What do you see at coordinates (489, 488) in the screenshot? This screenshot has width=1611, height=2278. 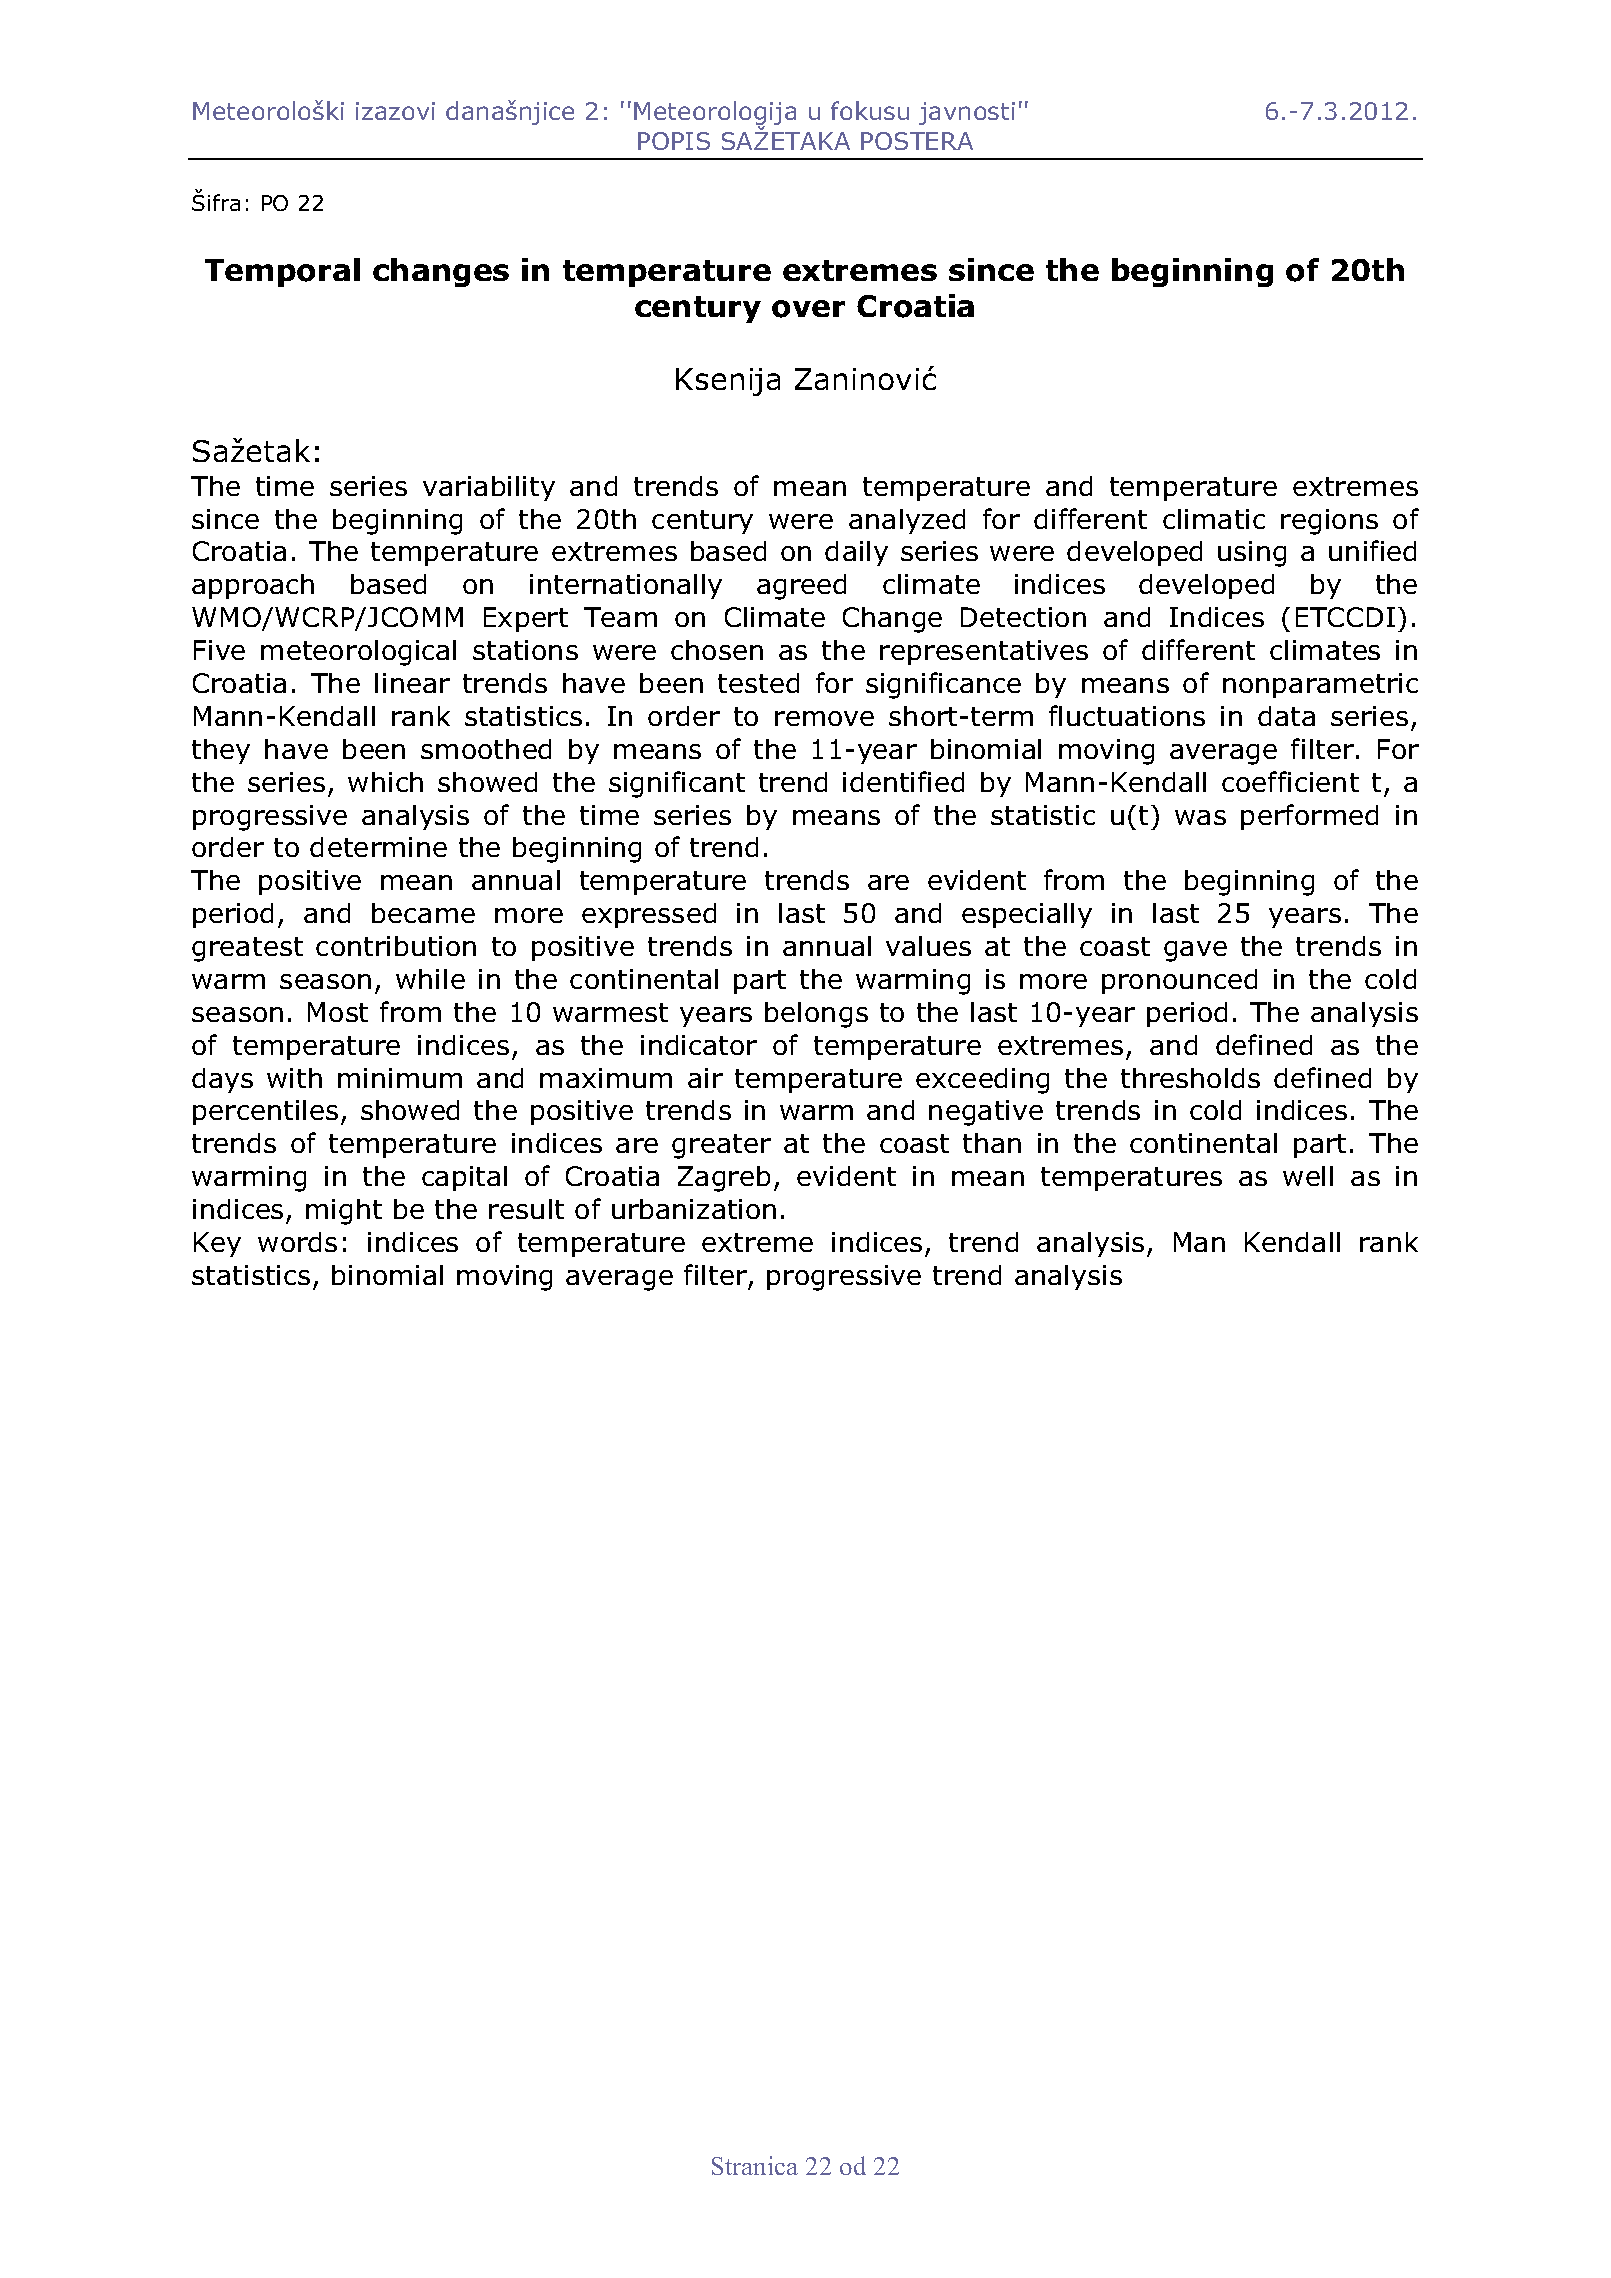 I see `variability` at bounding box center [489, 488].
